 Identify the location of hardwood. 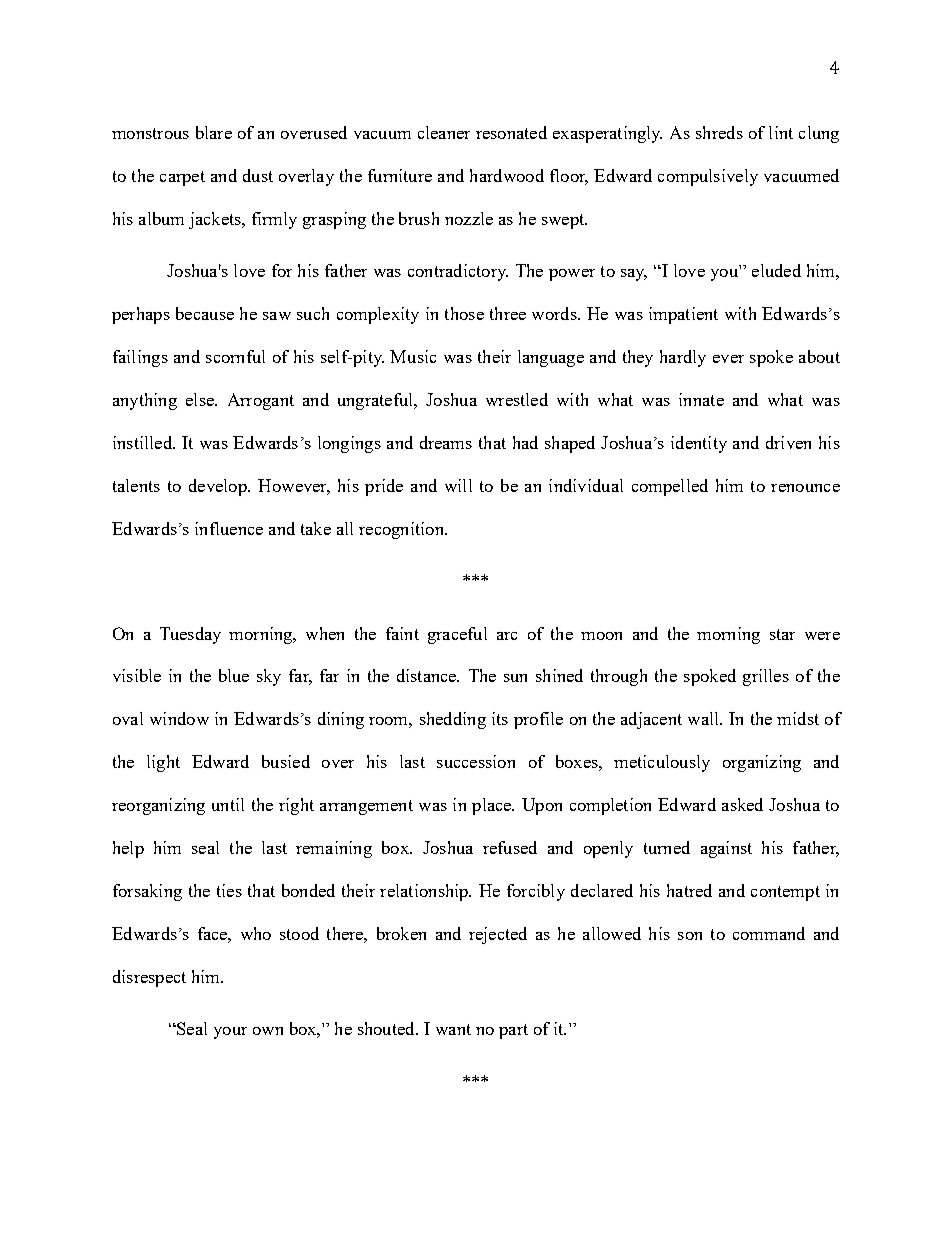
(507, 175).
